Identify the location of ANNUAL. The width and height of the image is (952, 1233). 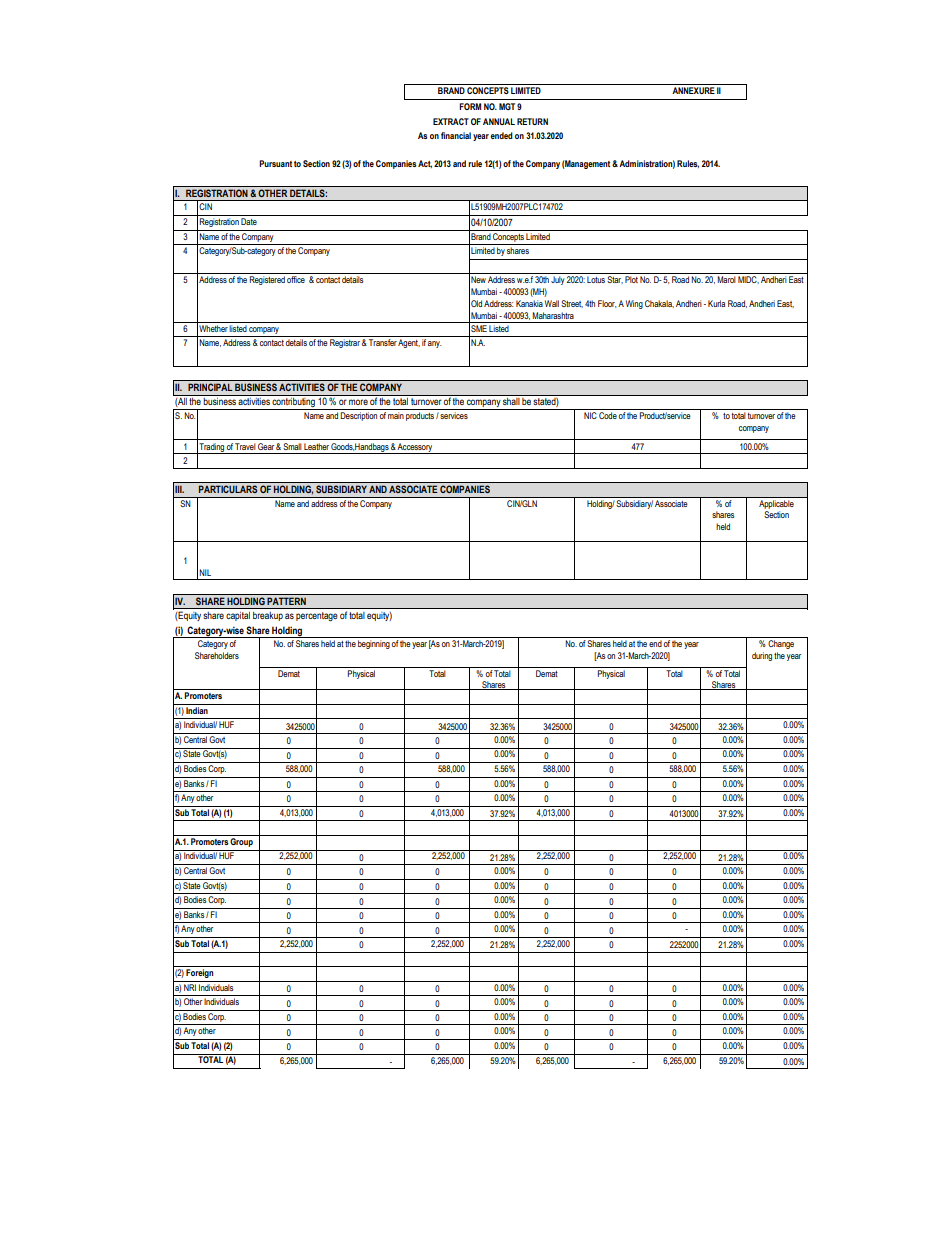
(499, 121).
